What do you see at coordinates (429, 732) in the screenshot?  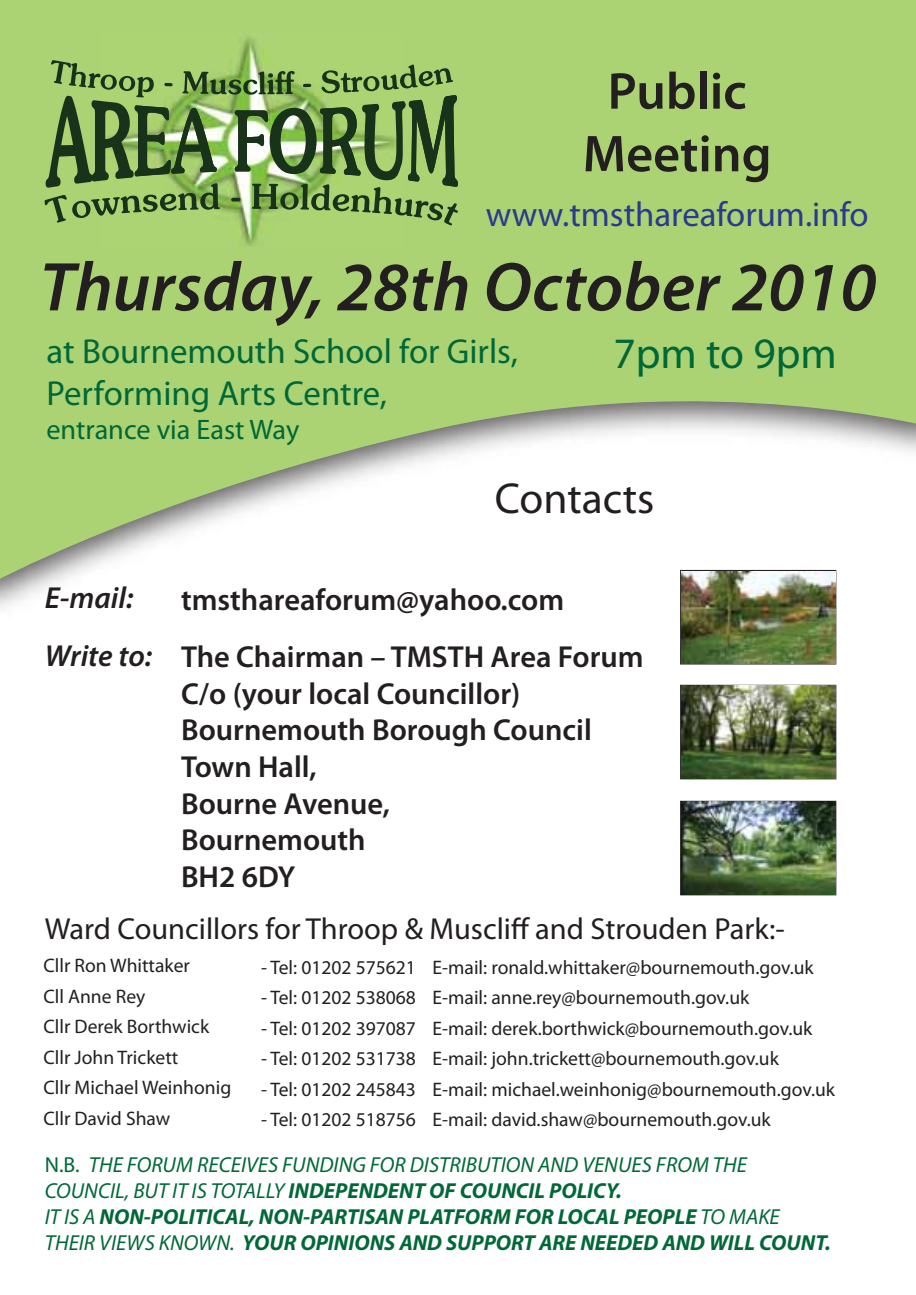 I see `Borough` at bounding box center [429, 732].
